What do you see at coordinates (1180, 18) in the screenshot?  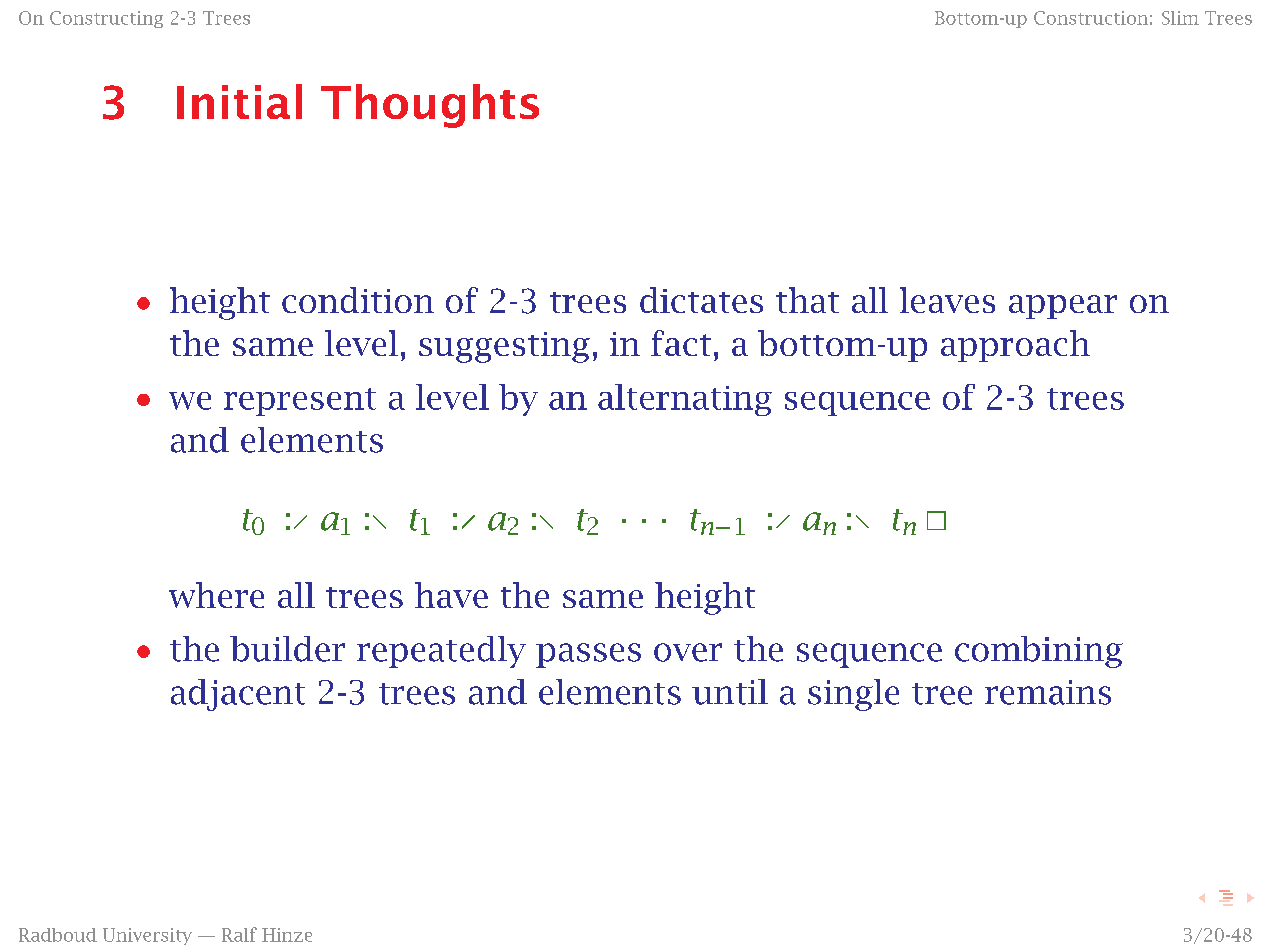 I see `Slim` at bounding box center [1180, 18].
